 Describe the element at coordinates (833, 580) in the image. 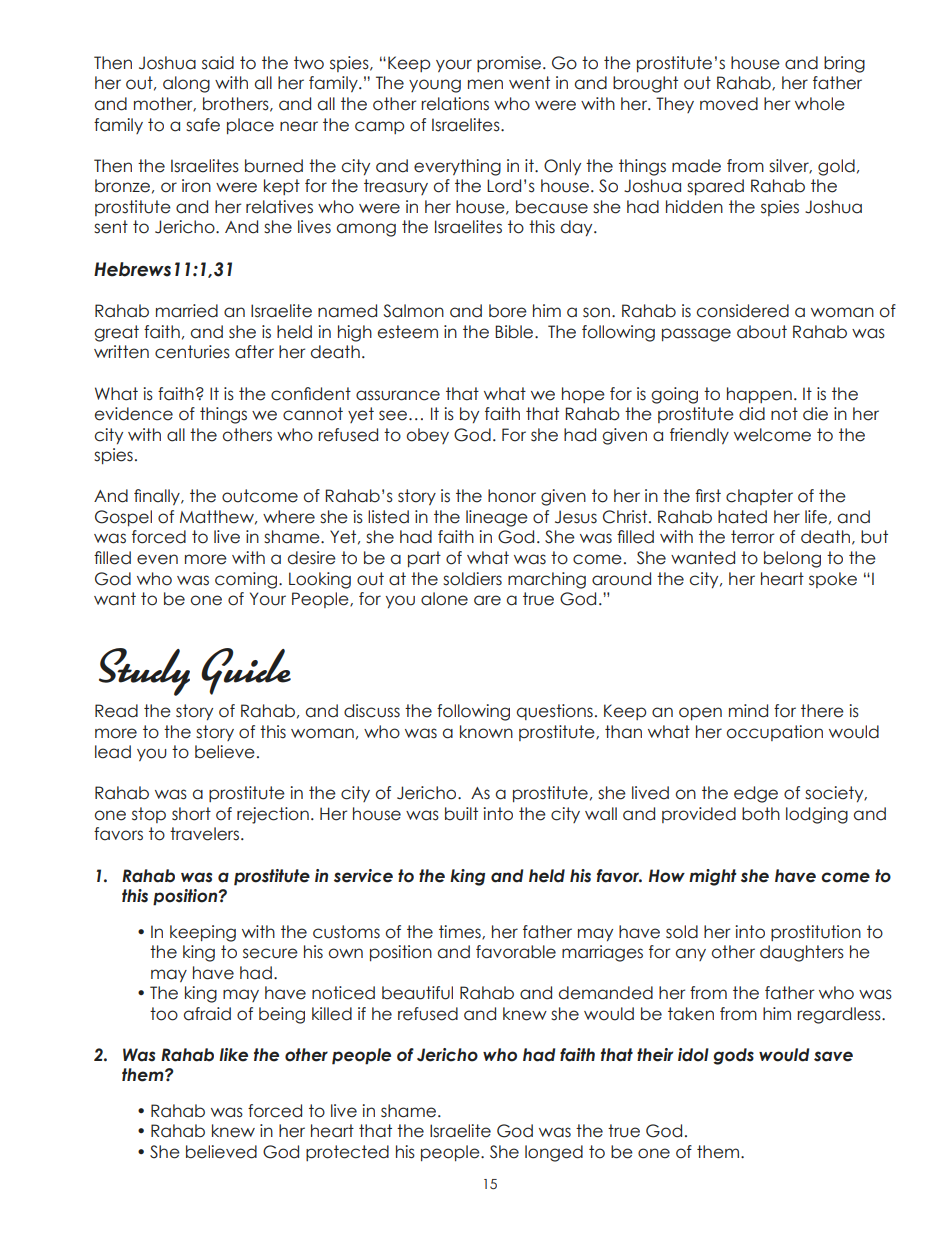

I see `spoke` at that location.
